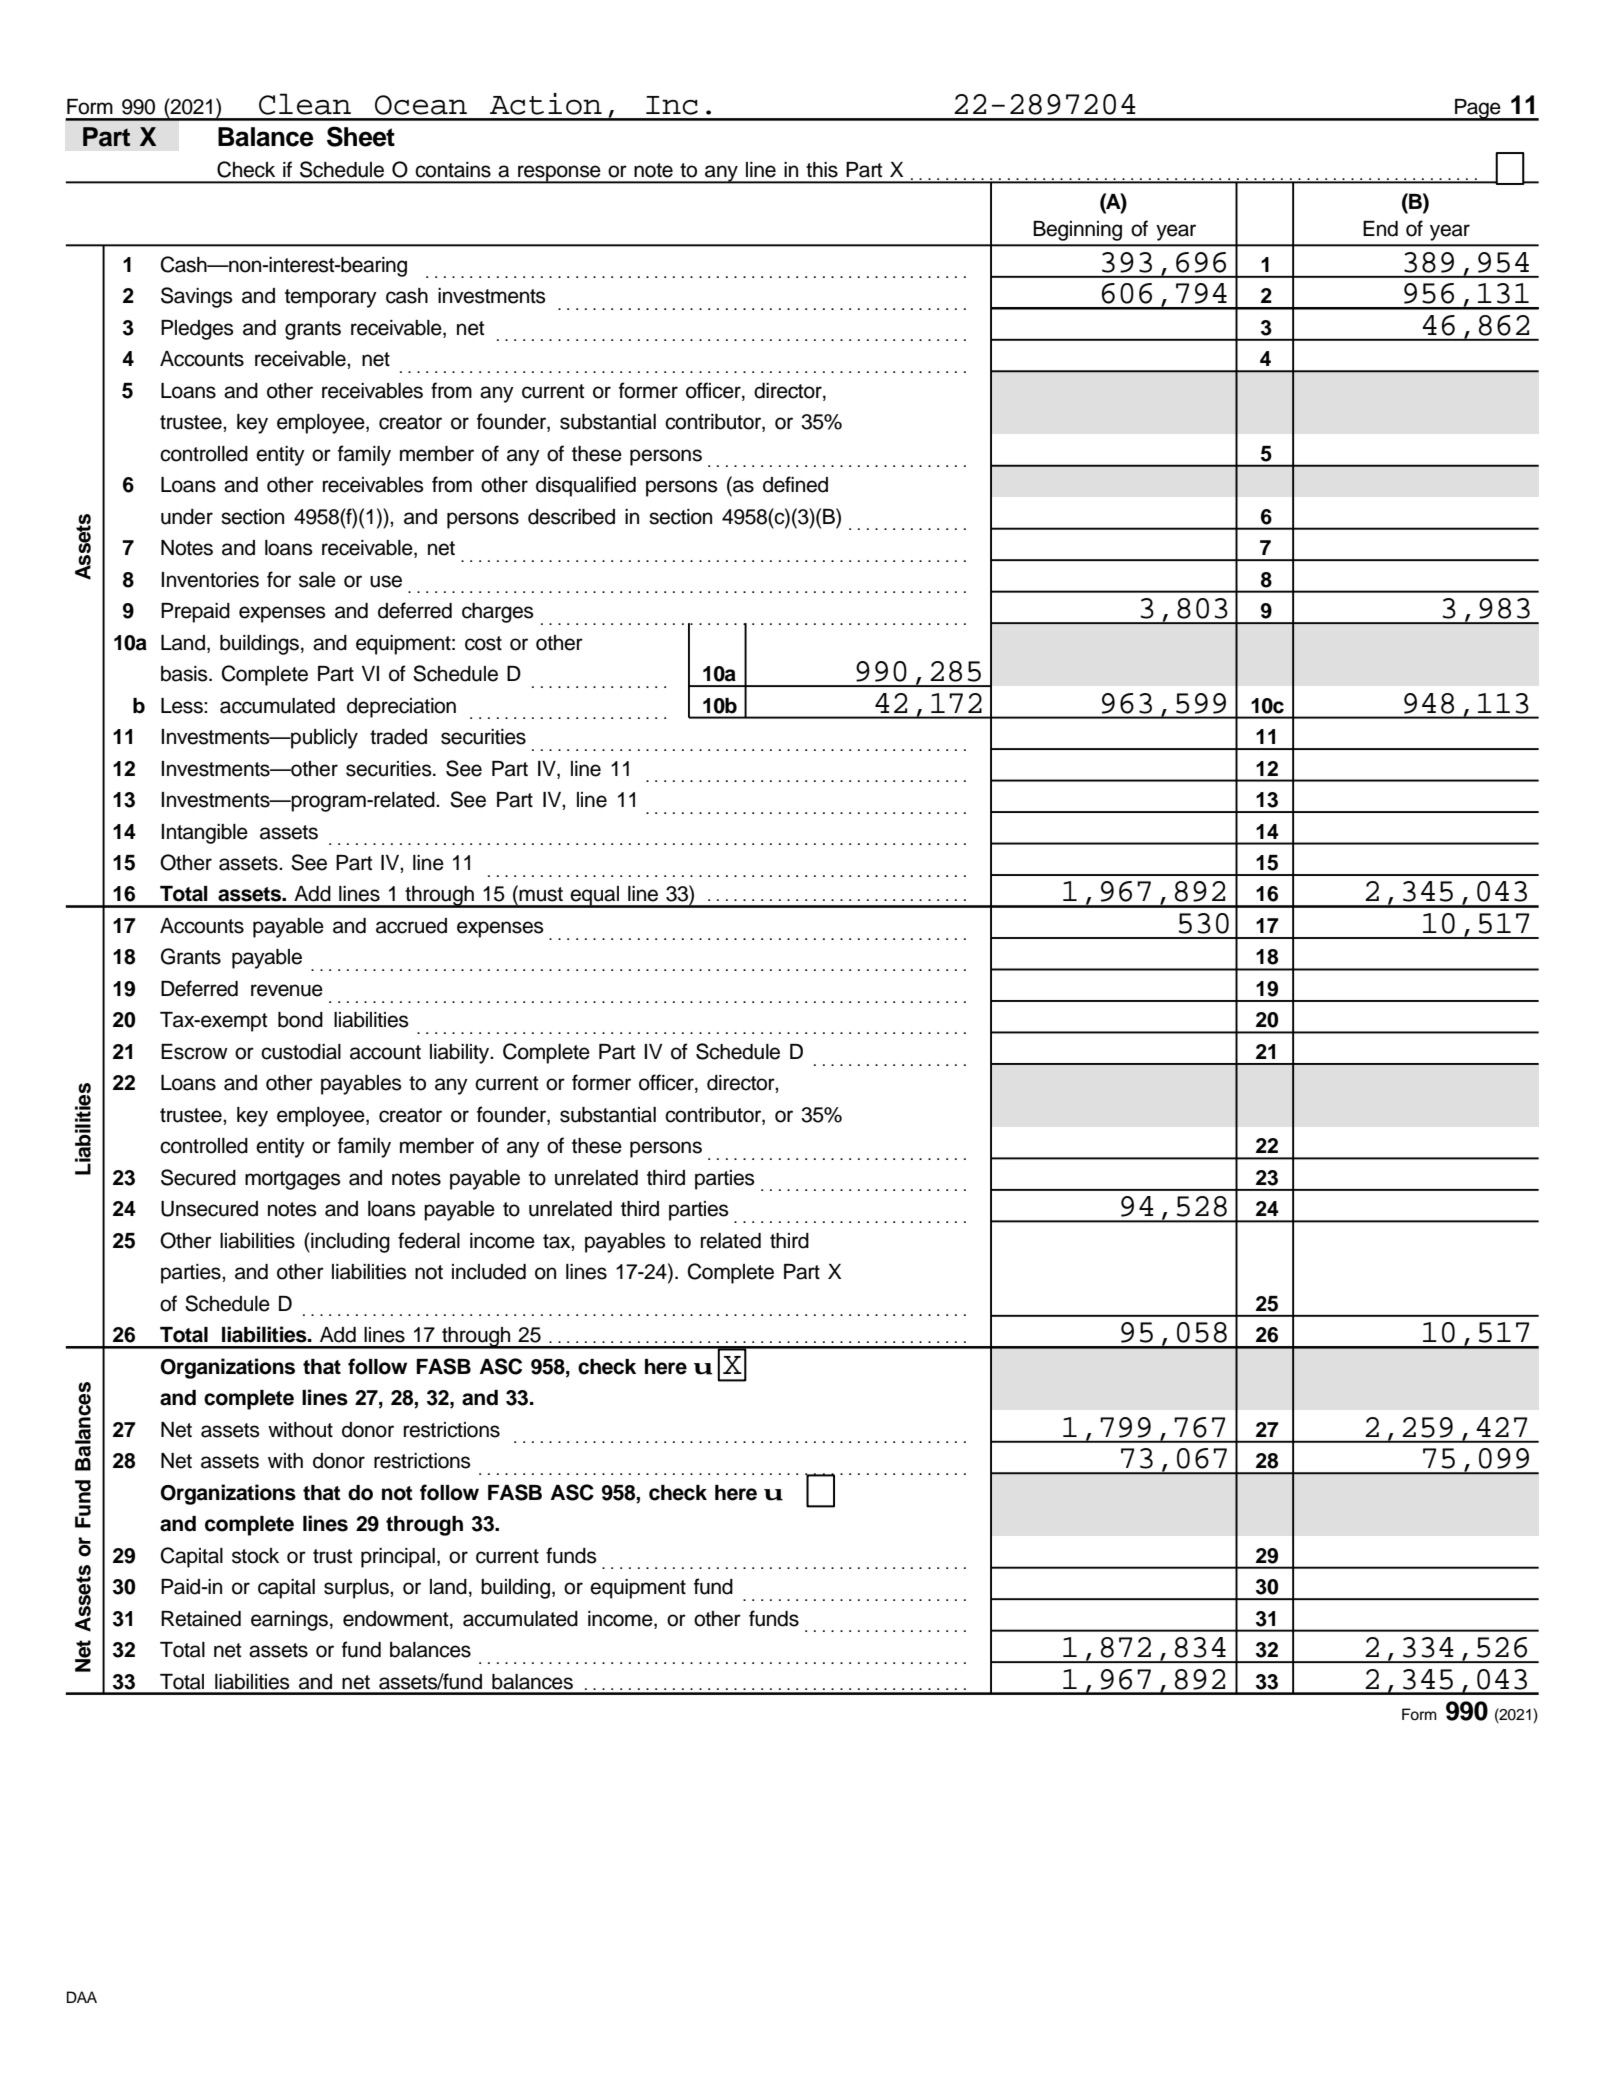 This image has width=1605, height=2078. Describe the element at coordinates (210, 580) in the image. I see `Inventories` at that location.
